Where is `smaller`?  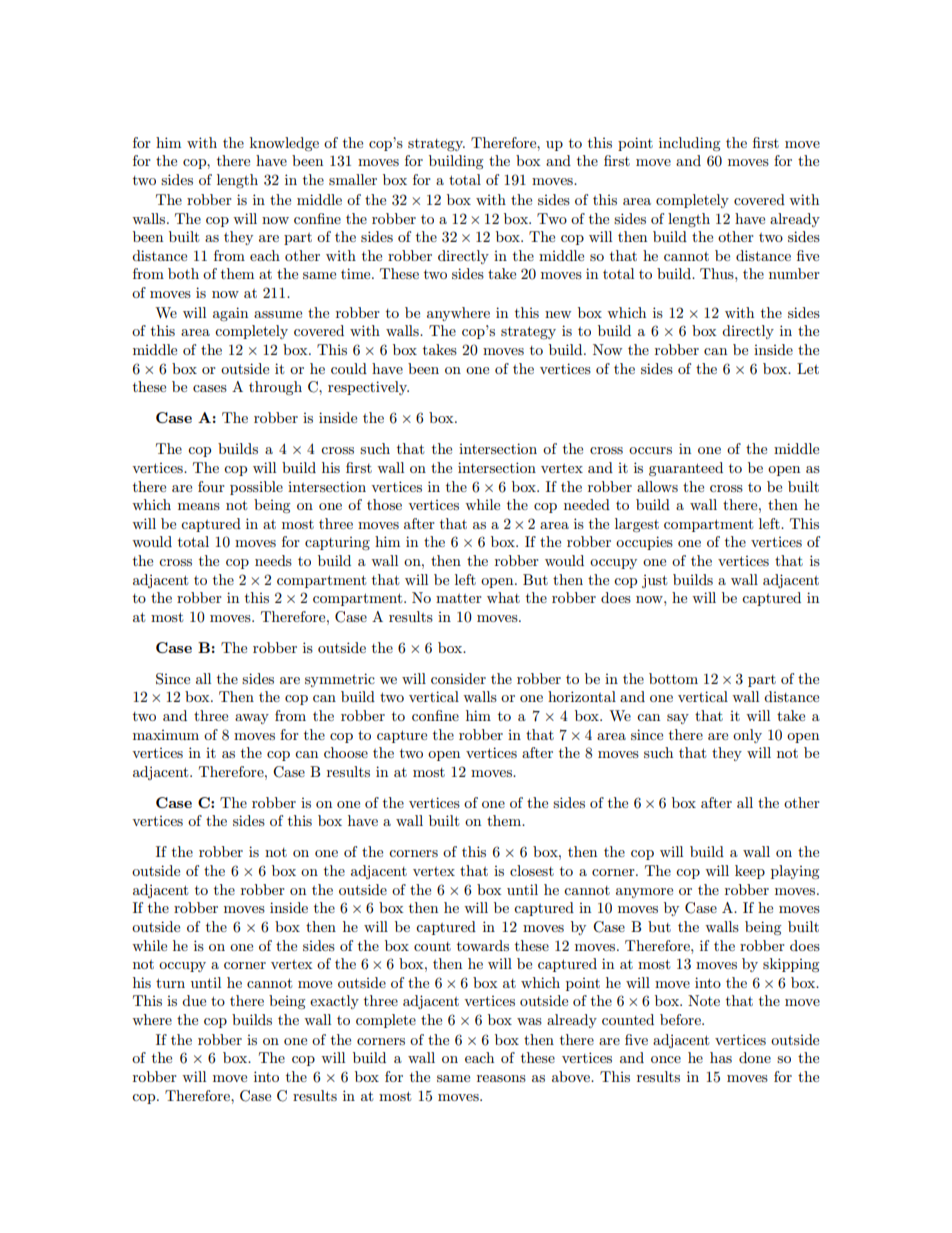
smaller is located at coordinates (353, 179).
